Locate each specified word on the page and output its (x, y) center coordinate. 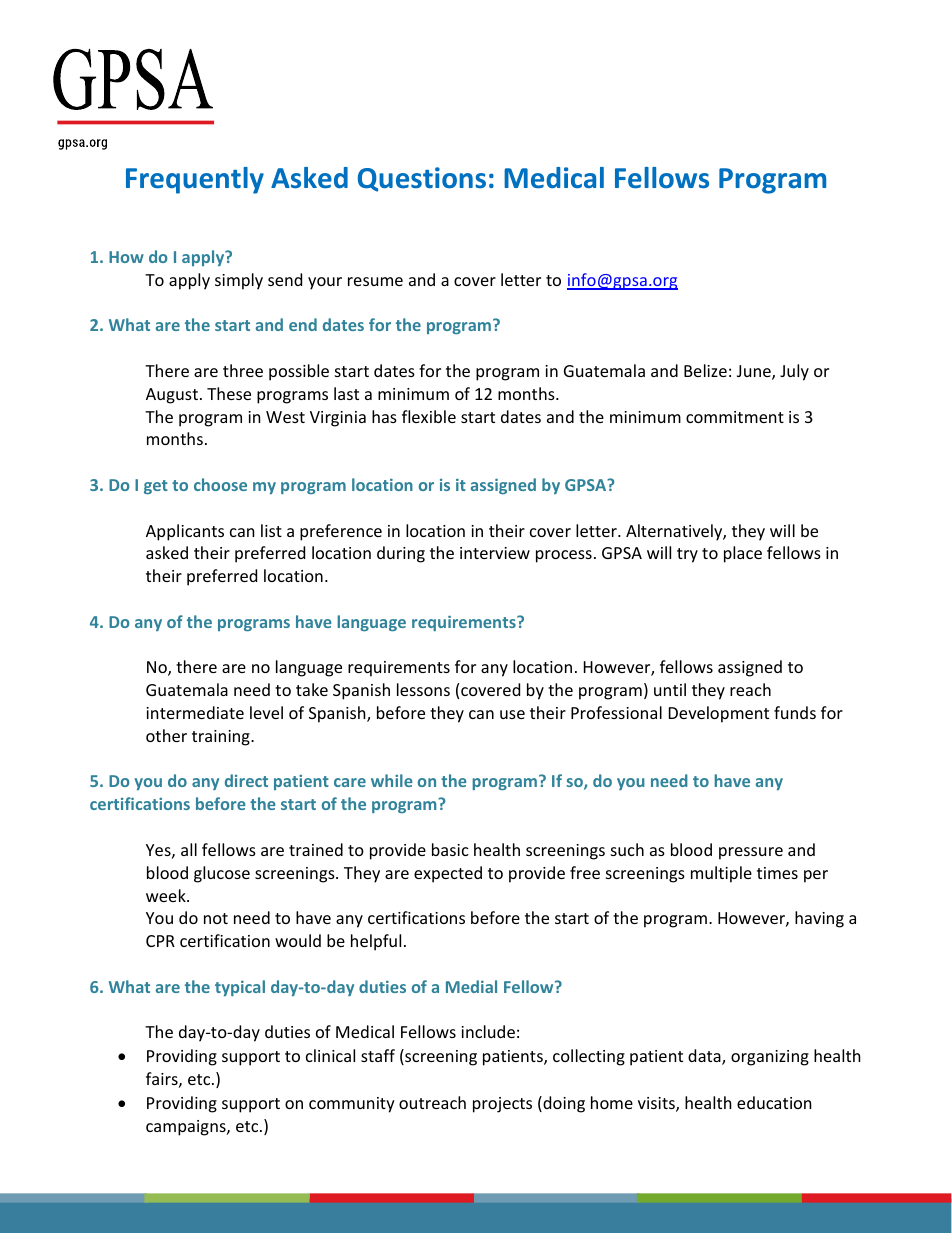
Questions (422, 179)
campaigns (187, 1128)
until (670, 689)
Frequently (195, 180)
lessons (423, 689)
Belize (705, 370)
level (266, 712)
